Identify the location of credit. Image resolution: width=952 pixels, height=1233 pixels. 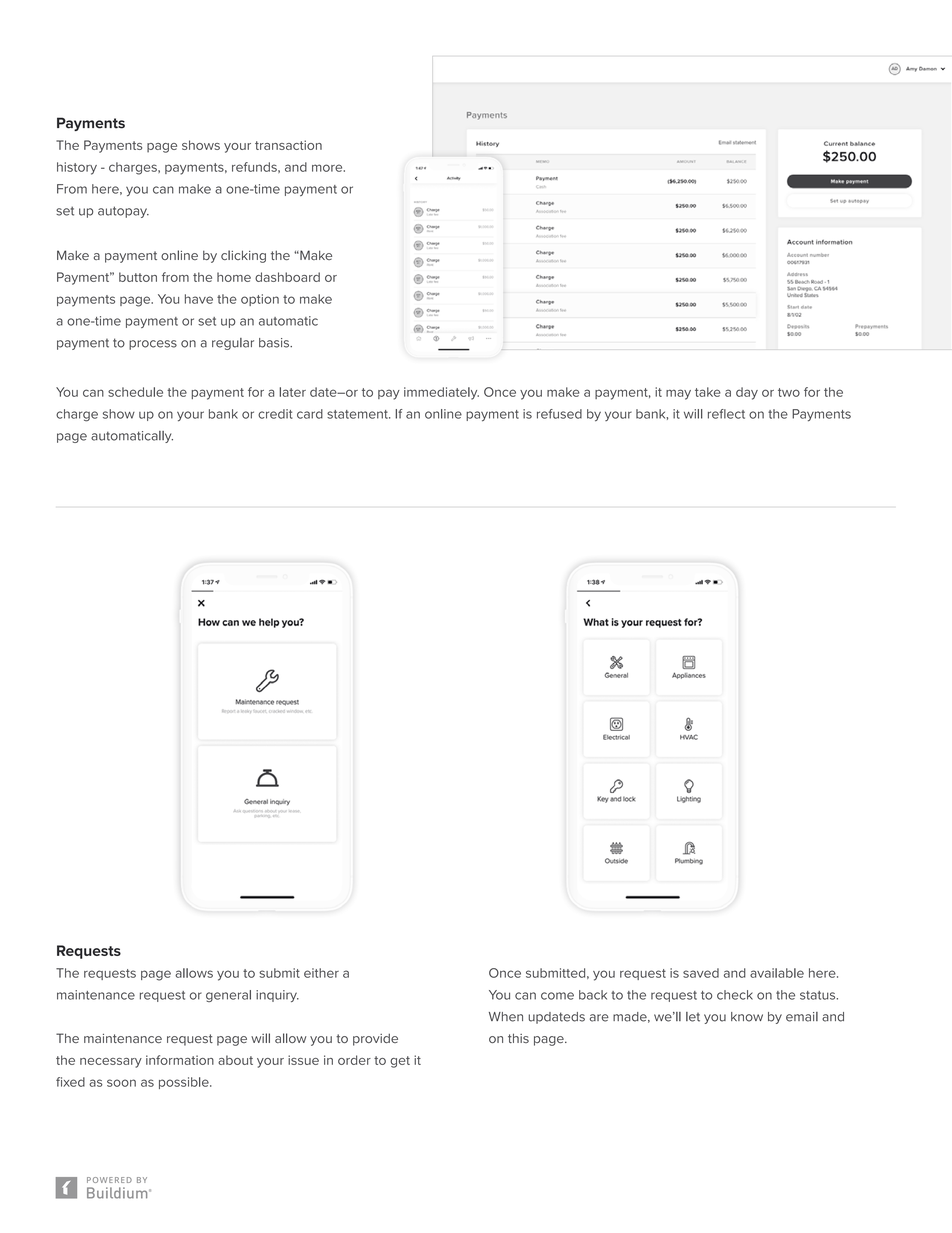
(275, 414).
